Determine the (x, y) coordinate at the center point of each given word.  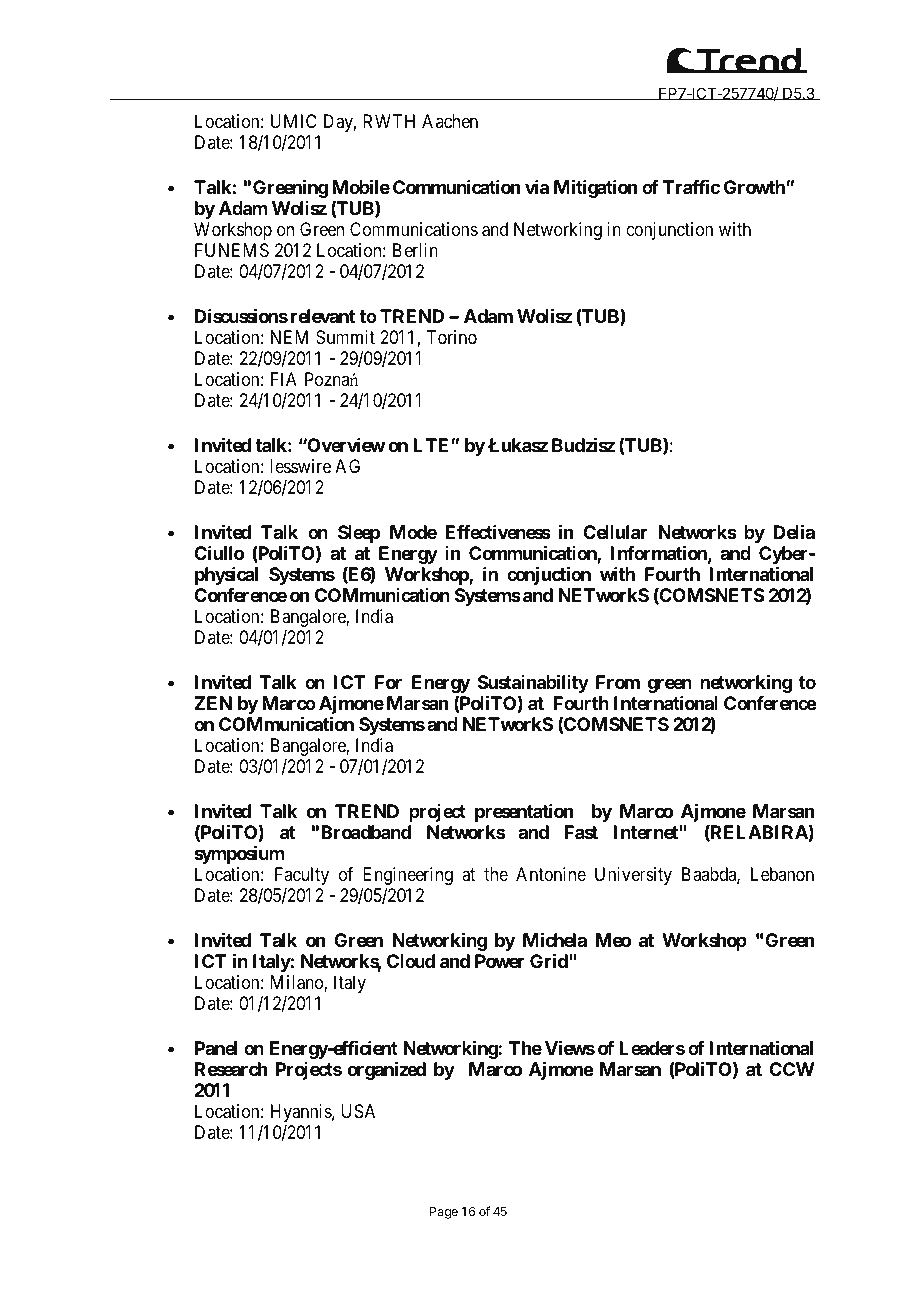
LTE (432, 445)
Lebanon (782, 874)
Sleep (359, 534)
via (537, 187)
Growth (755, 187)
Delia (794, 532)
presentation (524, 813)
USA (358, 1111)
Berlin (415, 250)
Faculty (302, 876)
